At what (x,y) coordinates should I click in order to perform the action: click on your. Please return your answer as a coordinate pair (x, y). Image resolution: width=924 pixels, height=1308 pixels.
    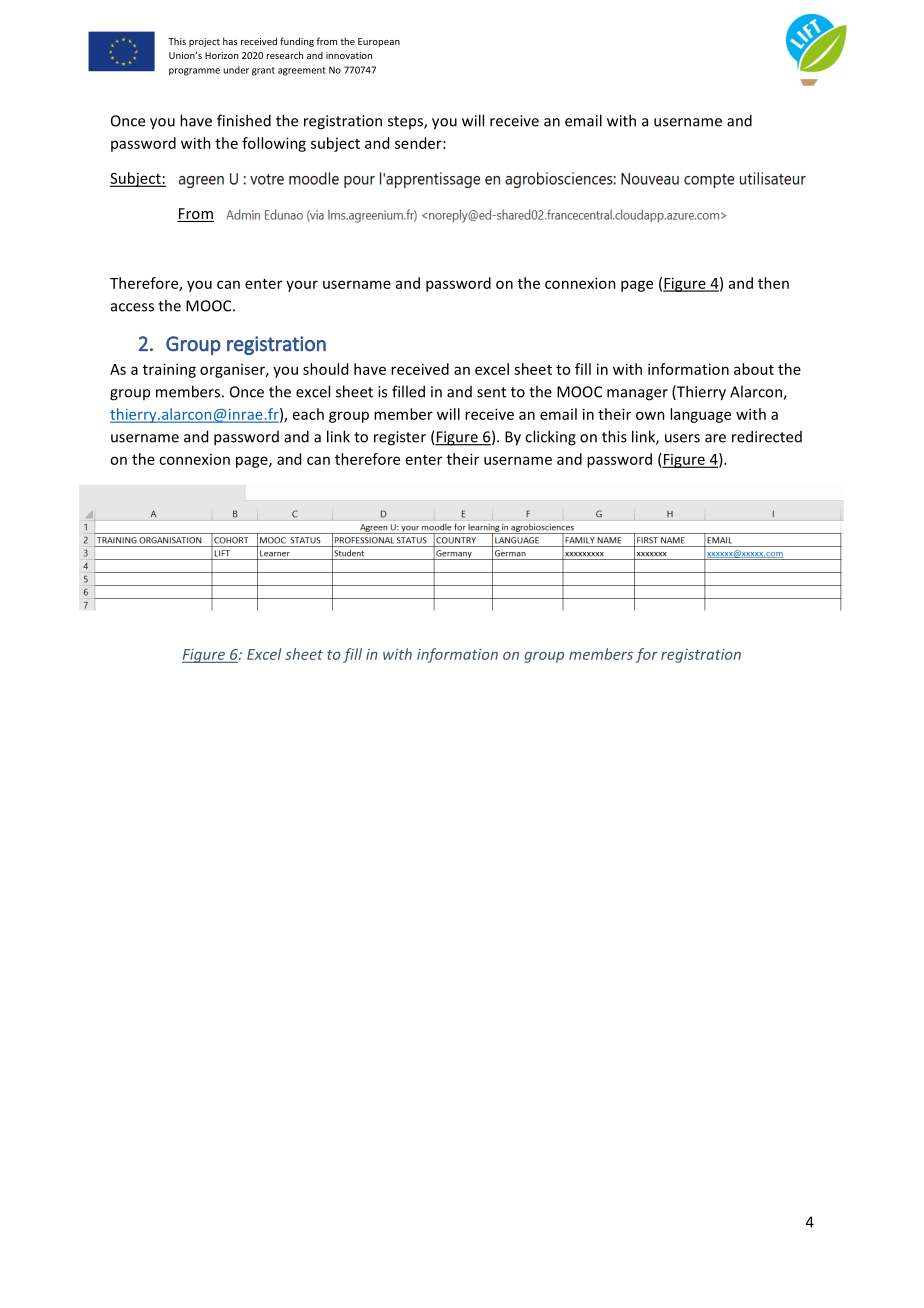
    Looking at the image, I should click on (302, 286).
